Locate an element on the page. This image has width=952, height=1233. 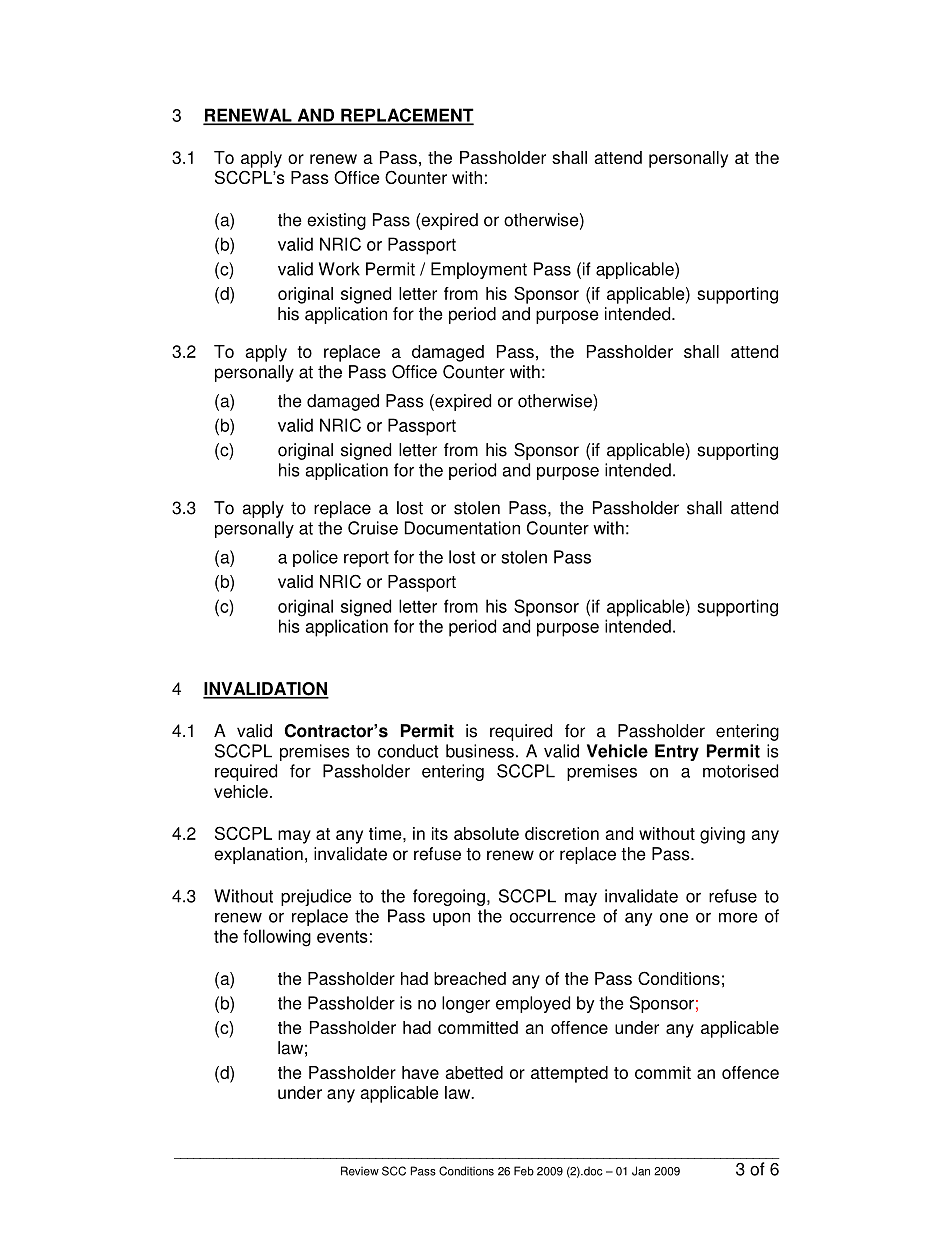
Entry is located at coordinates (677, 752).
